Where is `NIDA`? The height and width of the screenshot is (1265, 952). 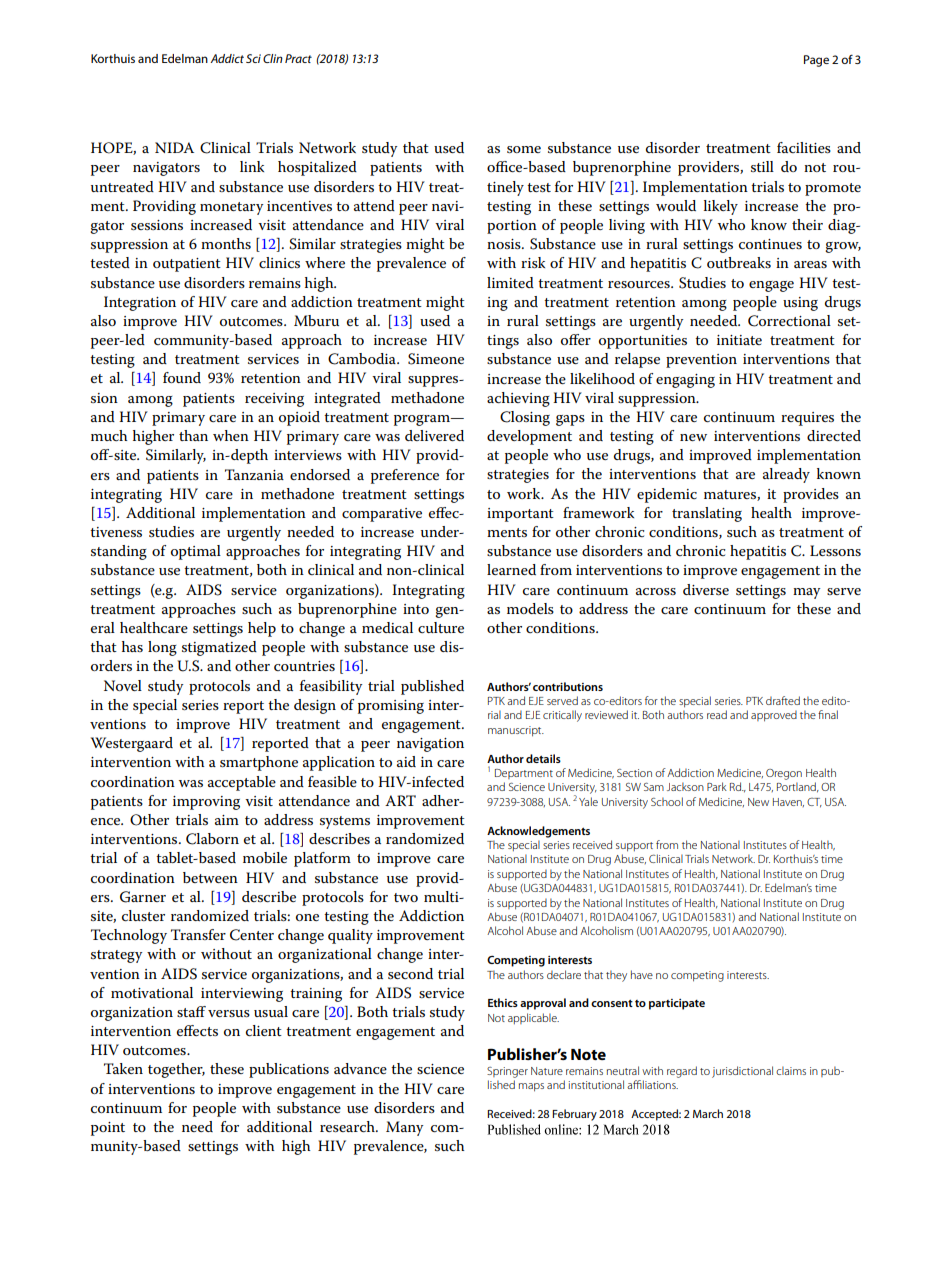 NIDA is located at coordinates (174, 147).
